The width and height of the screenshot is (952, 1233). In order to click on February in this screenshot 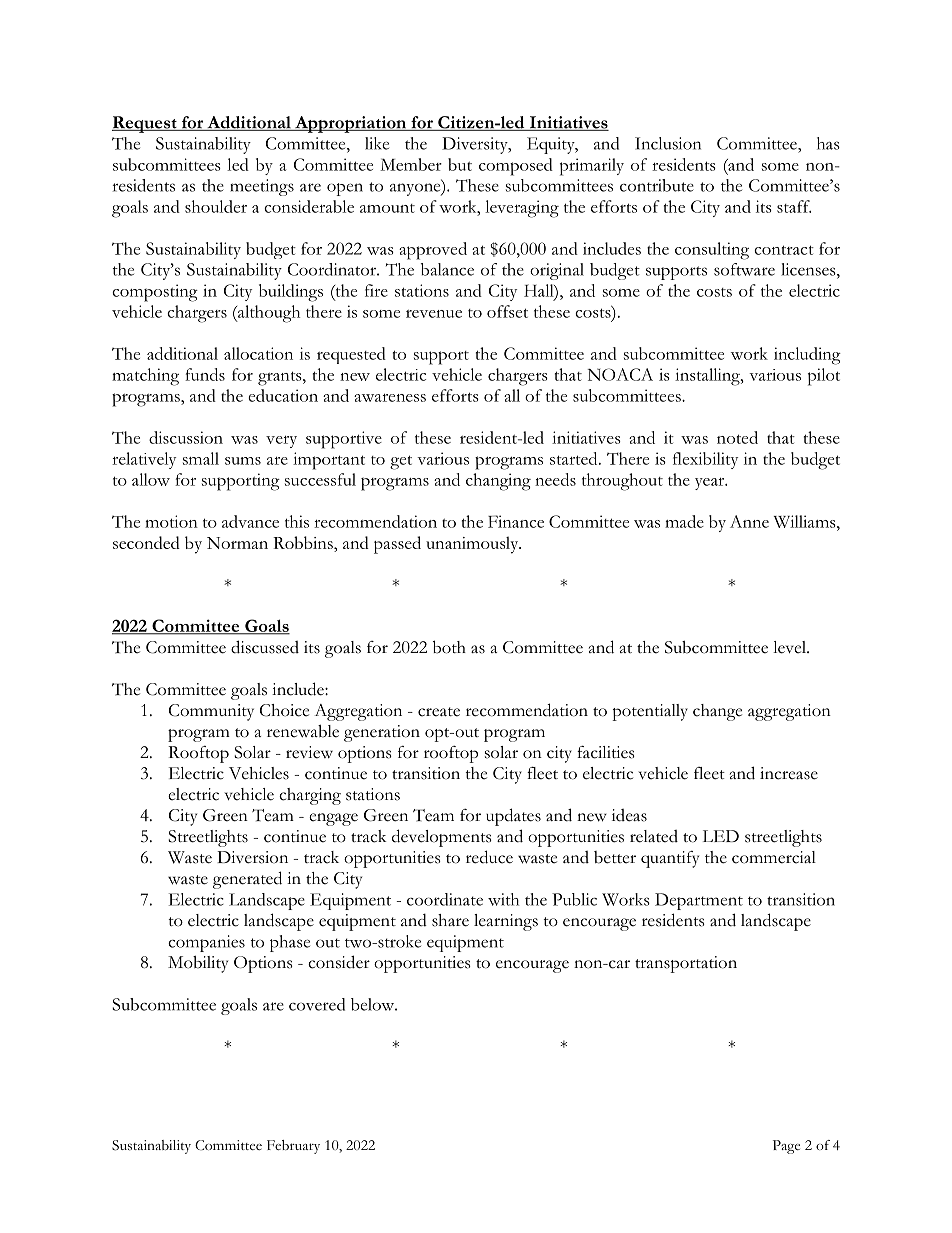, I will do `click(293, 1147)`.
